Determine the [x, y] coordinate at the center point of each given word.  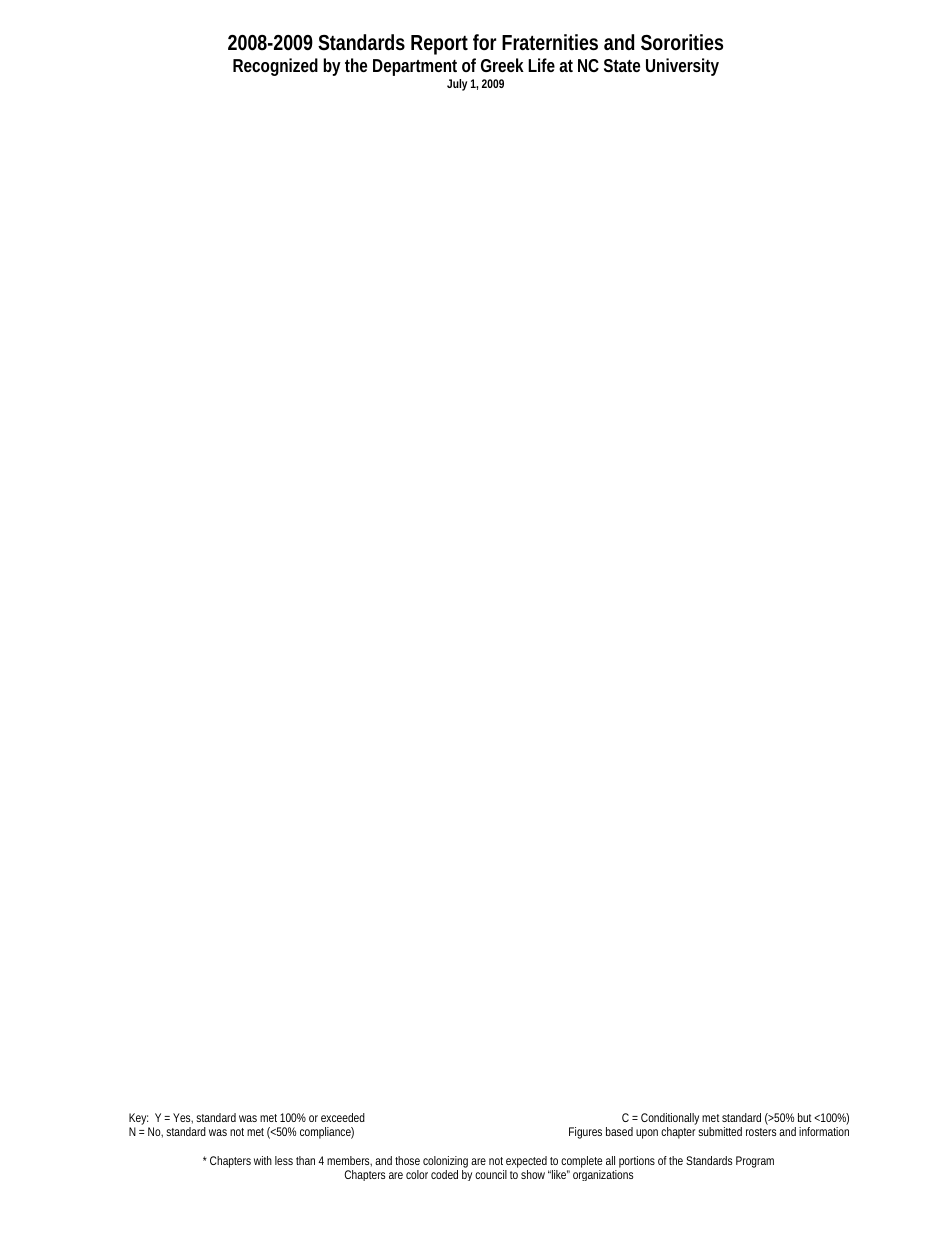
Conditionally [670, 1120]
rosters [761, 1132]
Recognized [275, 67]
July [457, 85]
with [263, 1160]
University [682, 67]
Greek [502, 65]
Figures [585, 1133]
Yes [183, 1118]
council [491, 1174]
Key [139, 1120]
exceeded [343, 1117]
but [806, 1117]
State [622, 65]
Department [415, 67]
